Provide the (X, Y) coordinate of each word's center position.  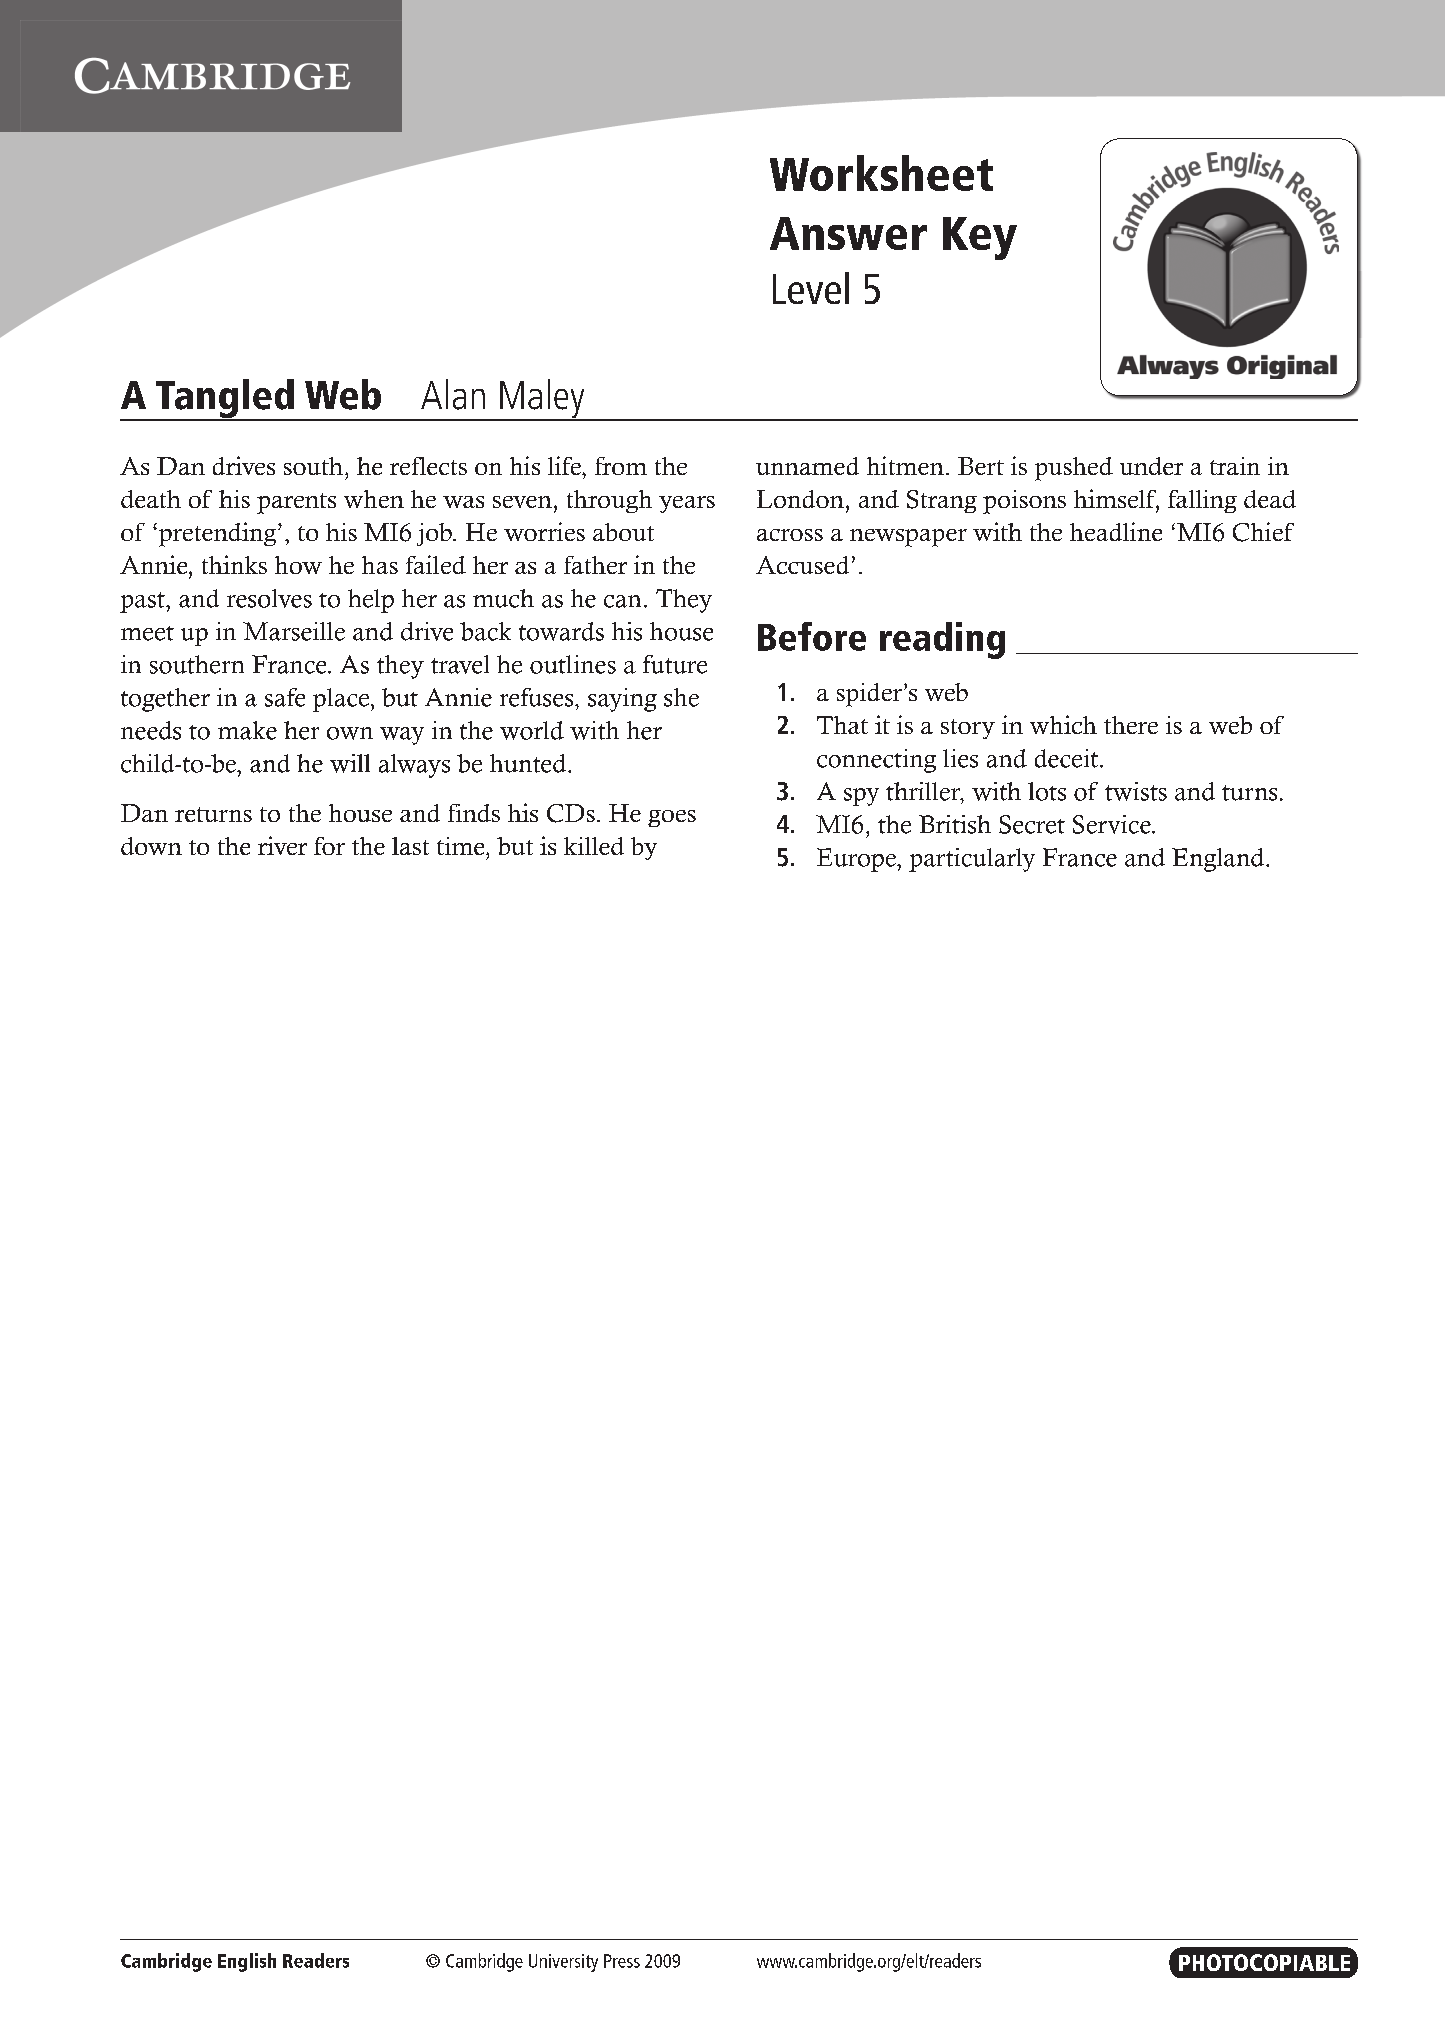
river (282, 845)
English (247, 1962)
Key (980, 238)
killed (594, 846)
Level (811, 288)
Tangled (225, 400)
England (1219, 860)
